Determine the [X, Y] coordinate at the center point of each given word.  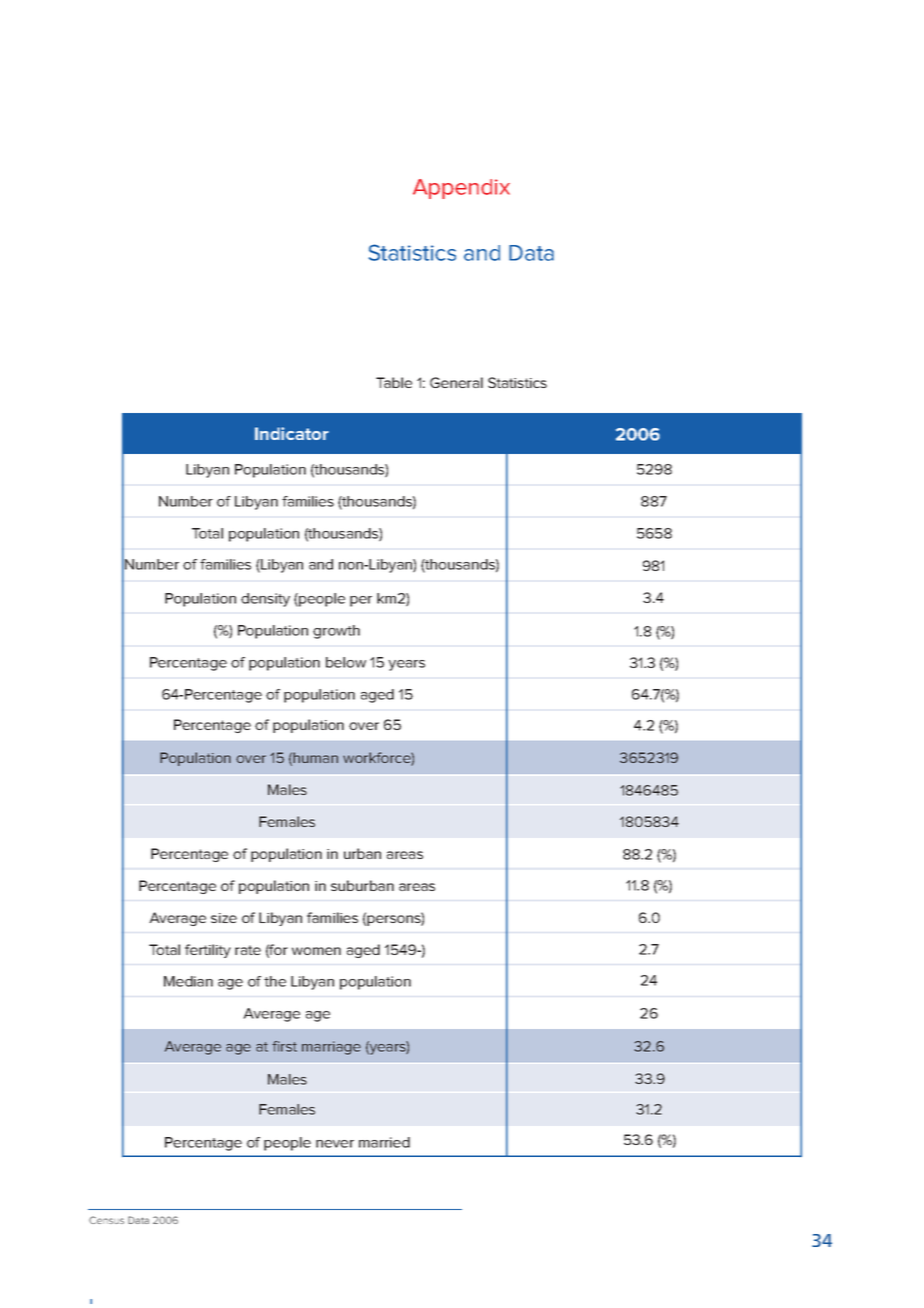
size [224, 918]
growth [336, 632]
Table [394, 382]
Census [106, 1220]
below [346, 662]
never [335, 1144]
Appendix [461, 189]
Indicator [292, 433]
